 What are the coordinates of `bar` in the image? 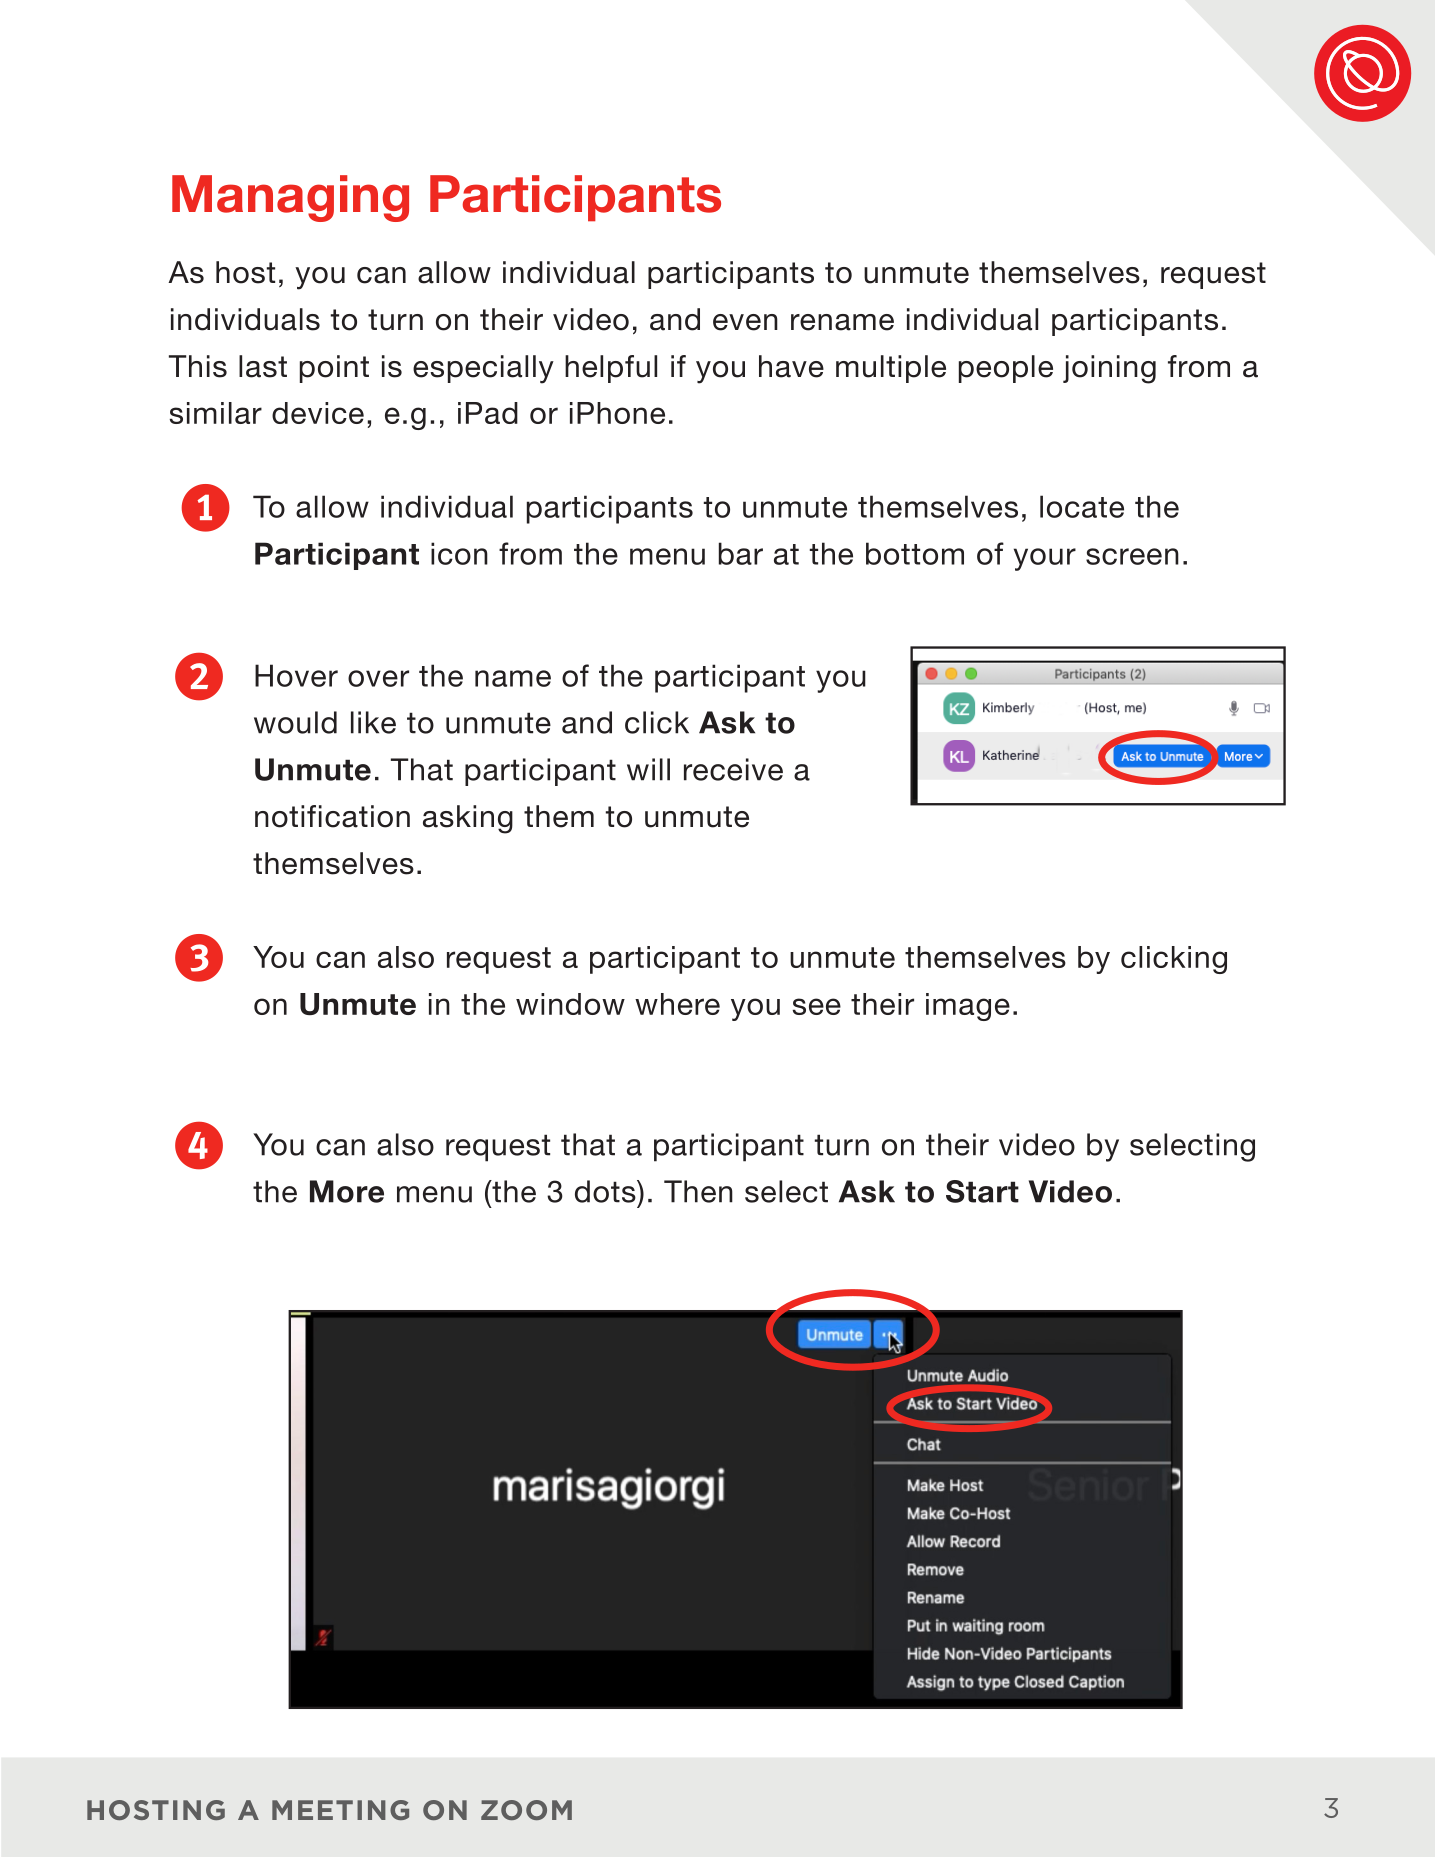 It's located at (741, 553).
